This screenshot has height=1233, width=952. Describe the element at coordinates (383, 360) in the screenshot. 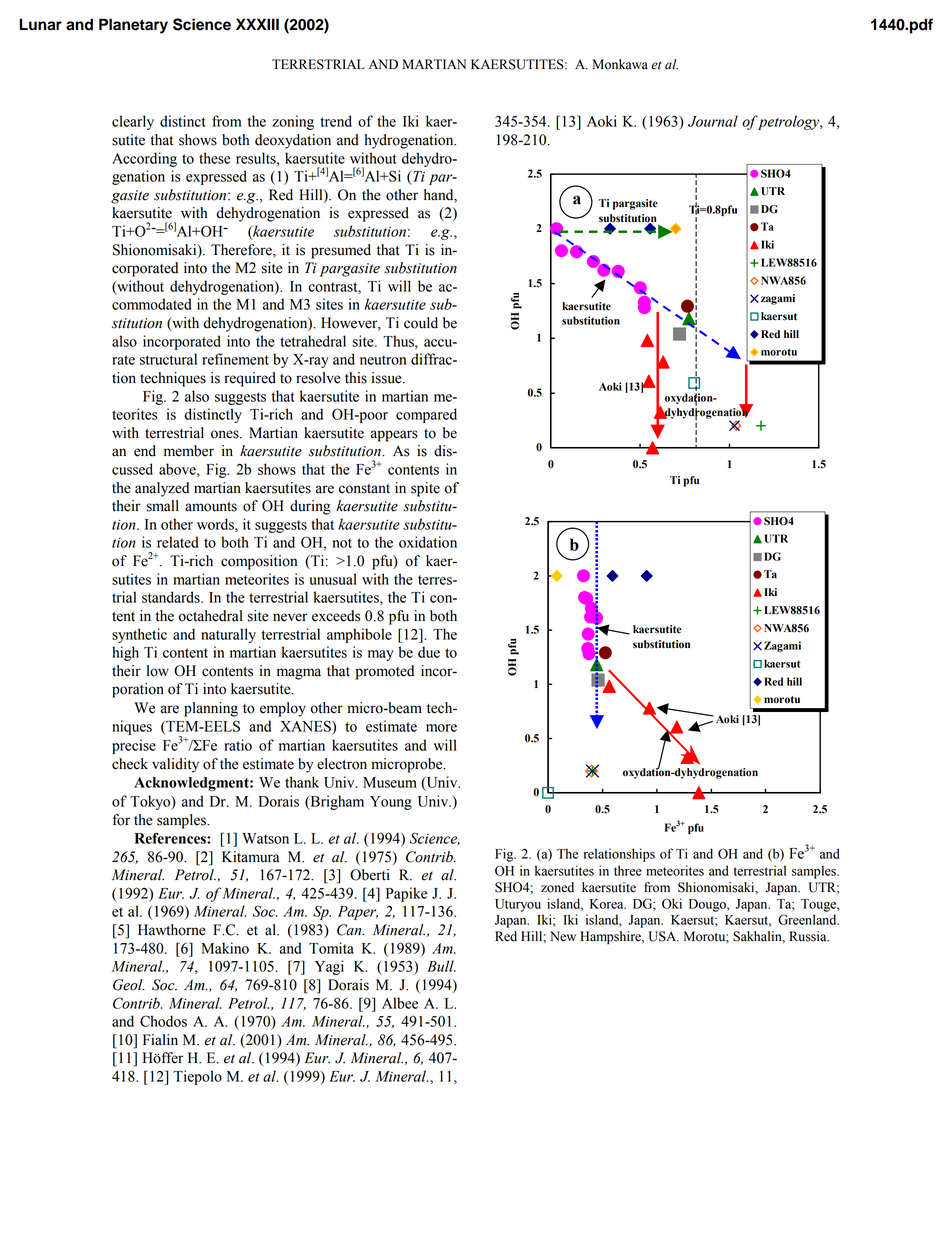

I see `neutron` at that location.
